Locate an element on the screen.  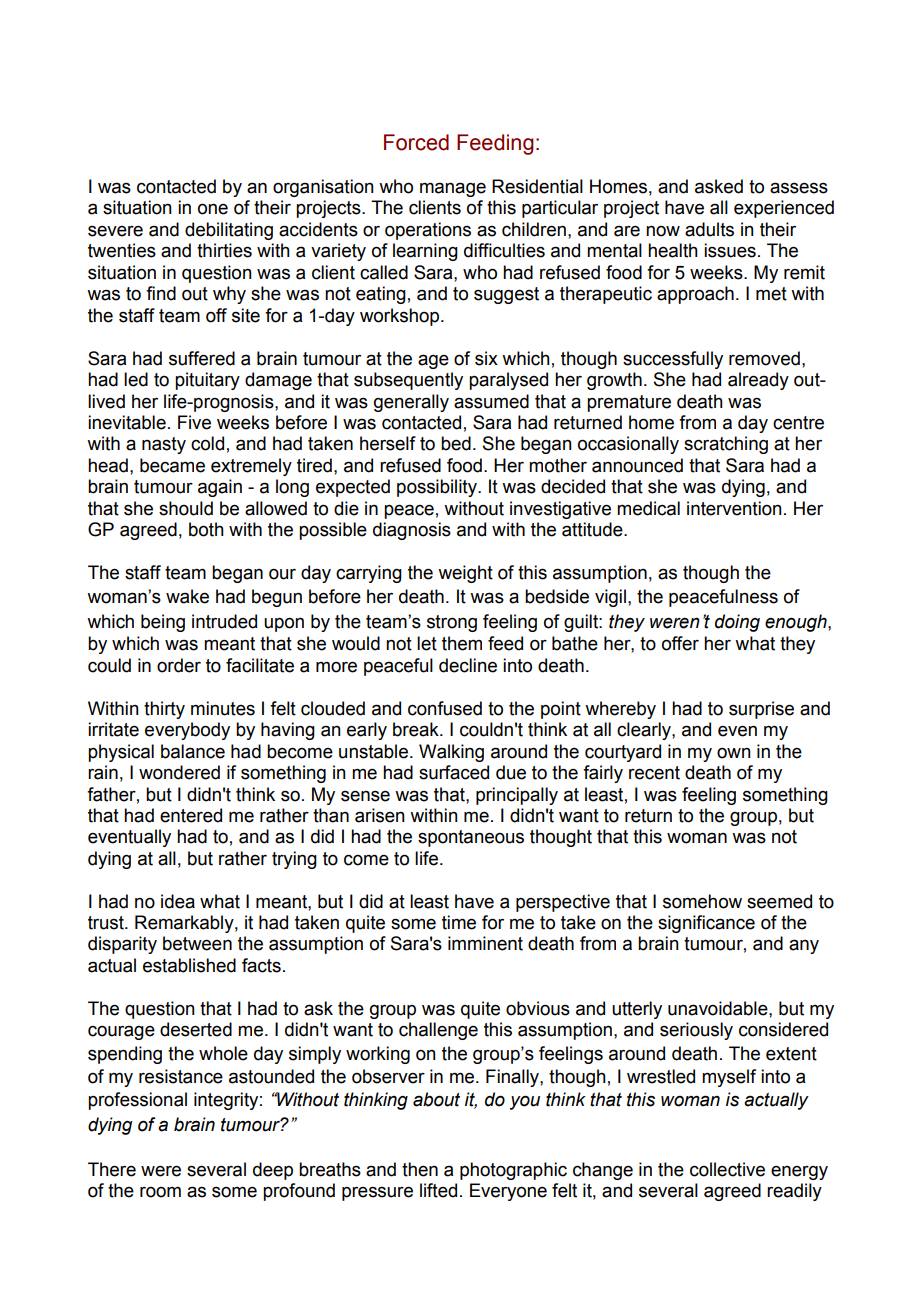
room is located at coordinates (160, 1192).
